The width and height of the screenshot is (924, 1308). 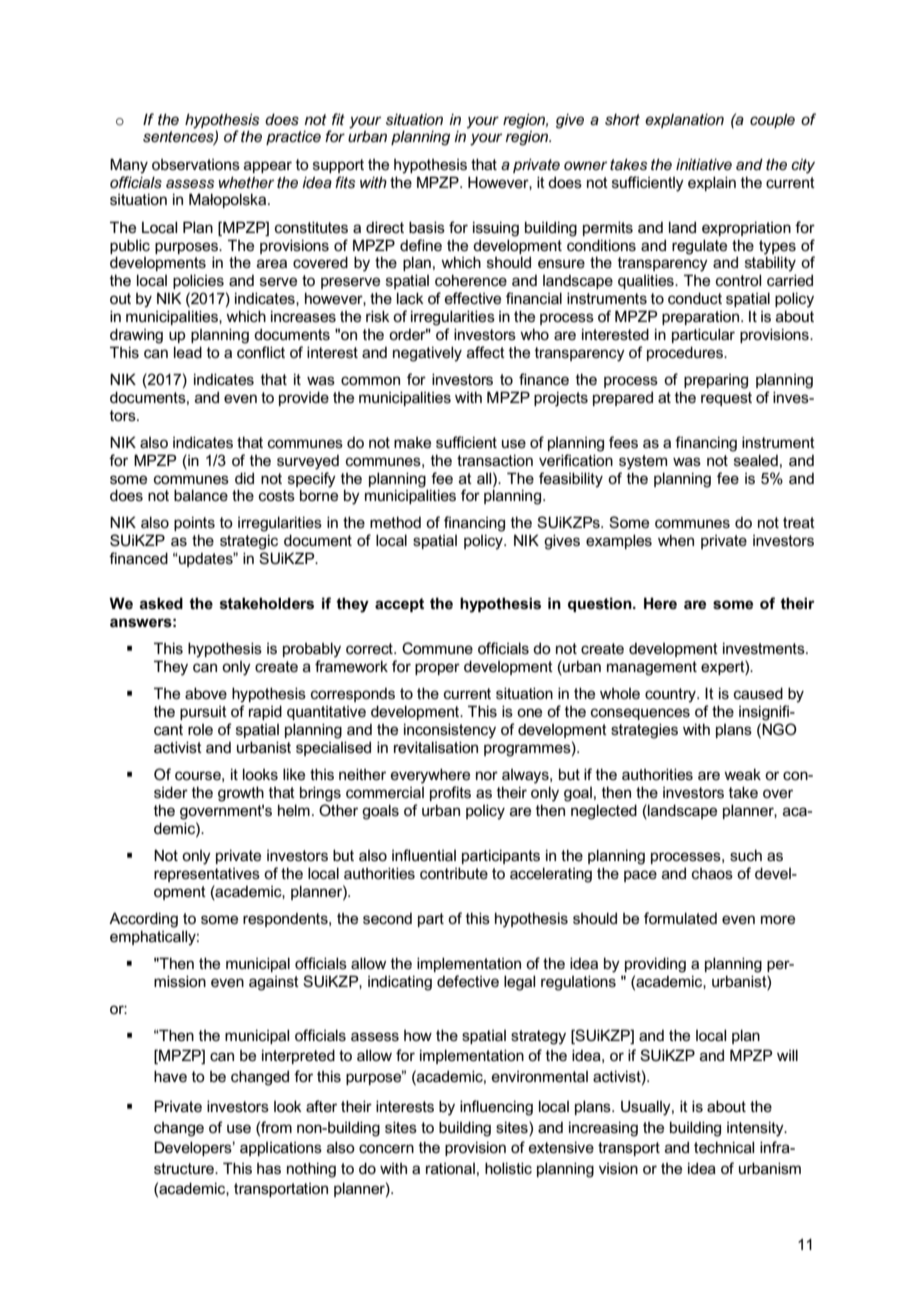 I want to click on observations, so click(x=196, y=164).
